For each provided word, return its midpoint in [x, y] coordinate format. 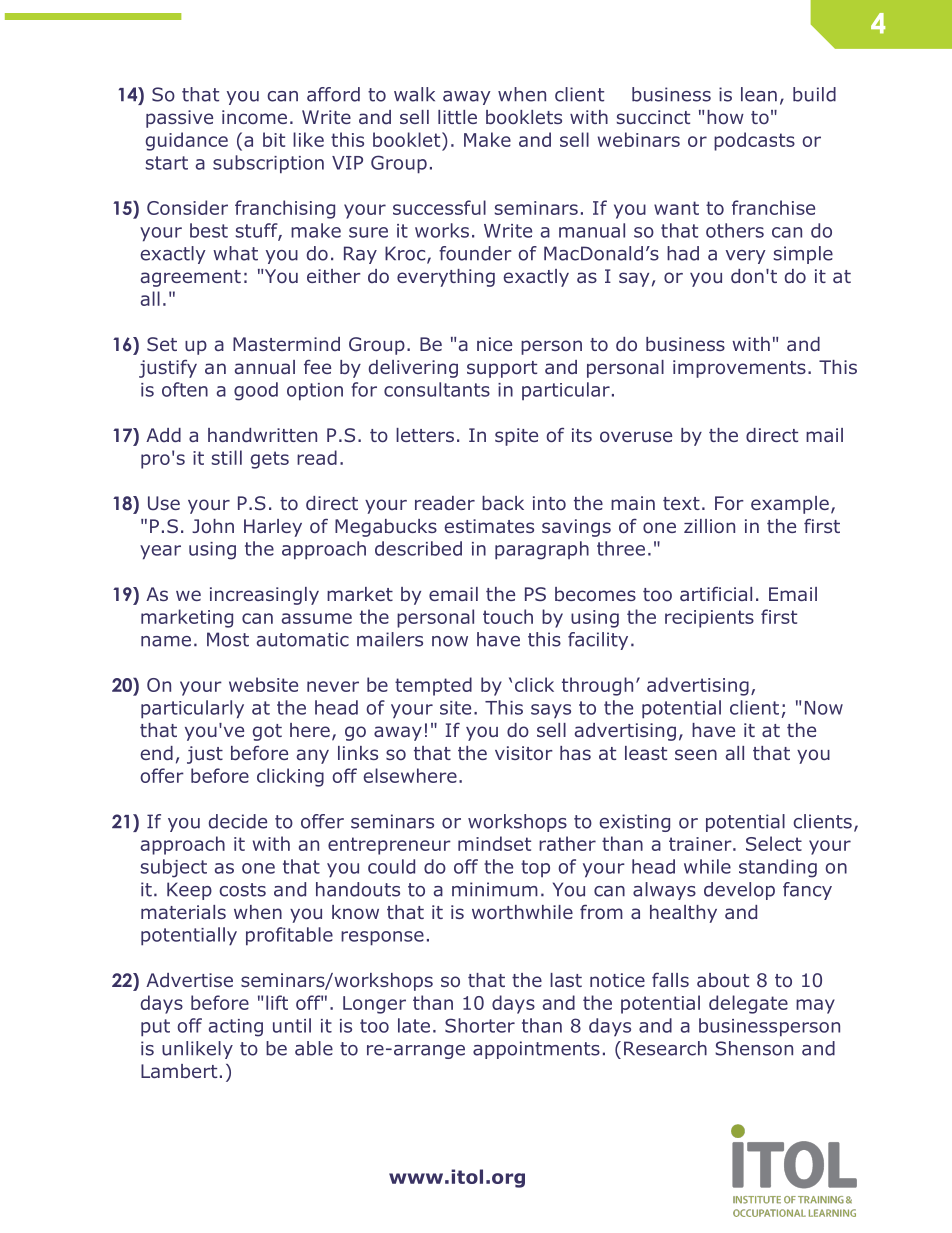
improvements [739, 369]
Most [228, 639]
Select [774, 843]
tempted [433, 686]
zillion [709, 526]
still [227, 457]
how [725, 117]
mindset [494, 843]
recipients [709, 619]
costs [242, 890]
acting [236, 1028]
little [457, 117]
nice [494, 344]
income [254, 117]
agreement [191, 278]
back [503, 503]
